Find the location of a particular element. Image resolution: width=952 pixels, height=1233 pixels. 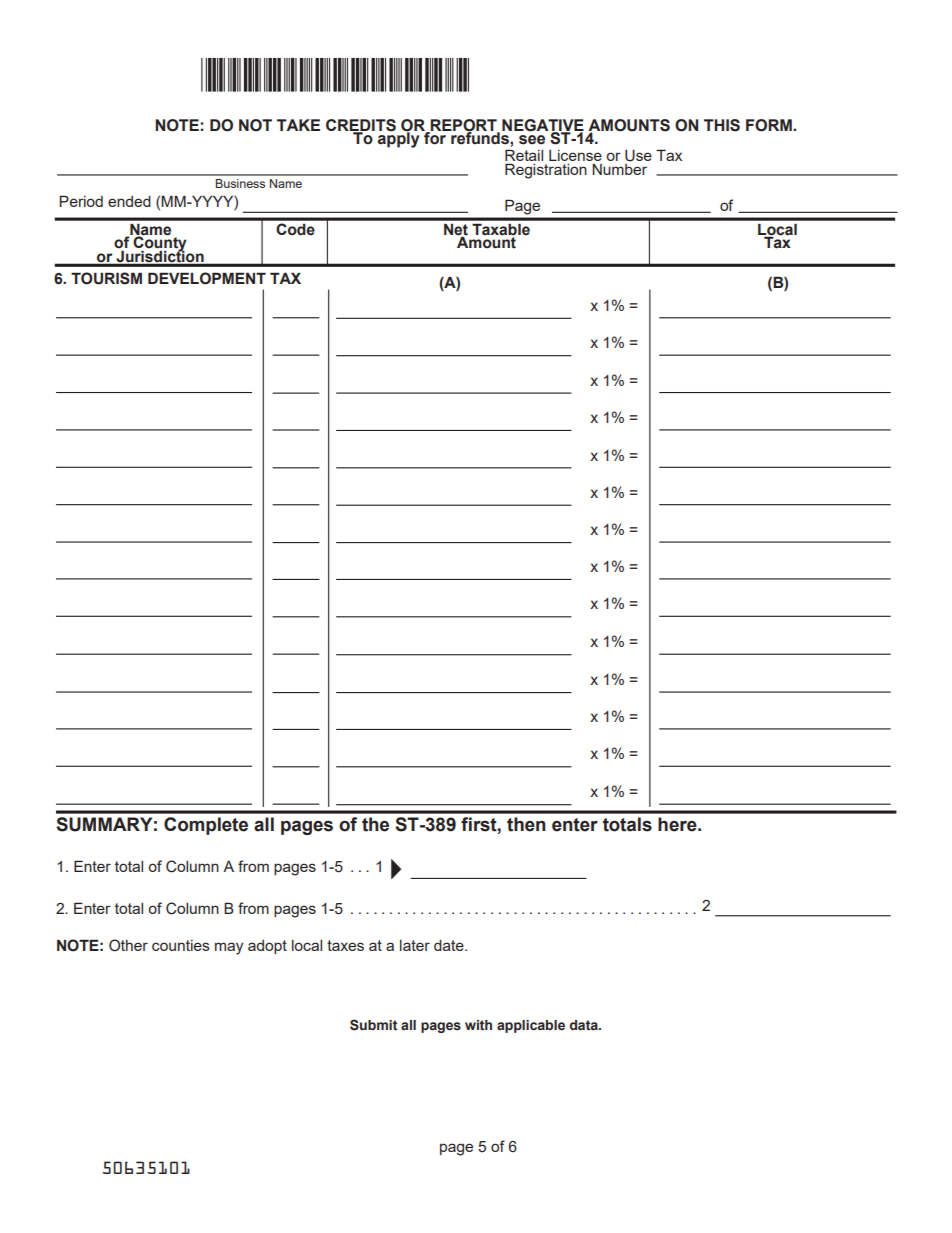

Submit is located at coordinates (373, 1025).
